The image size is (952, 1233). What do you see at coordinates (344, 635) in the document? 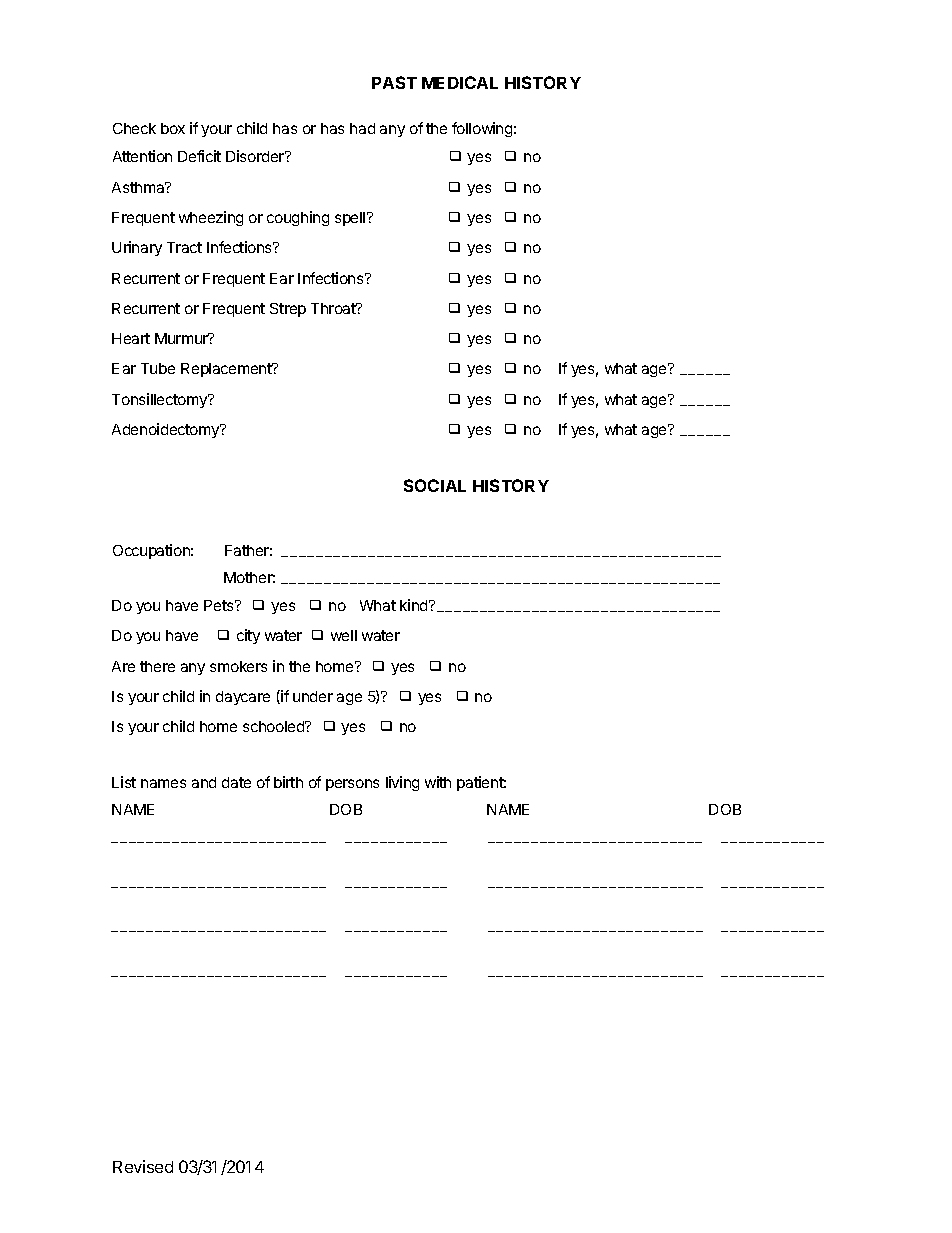
I see `well` at bounding box center [344, 635].
